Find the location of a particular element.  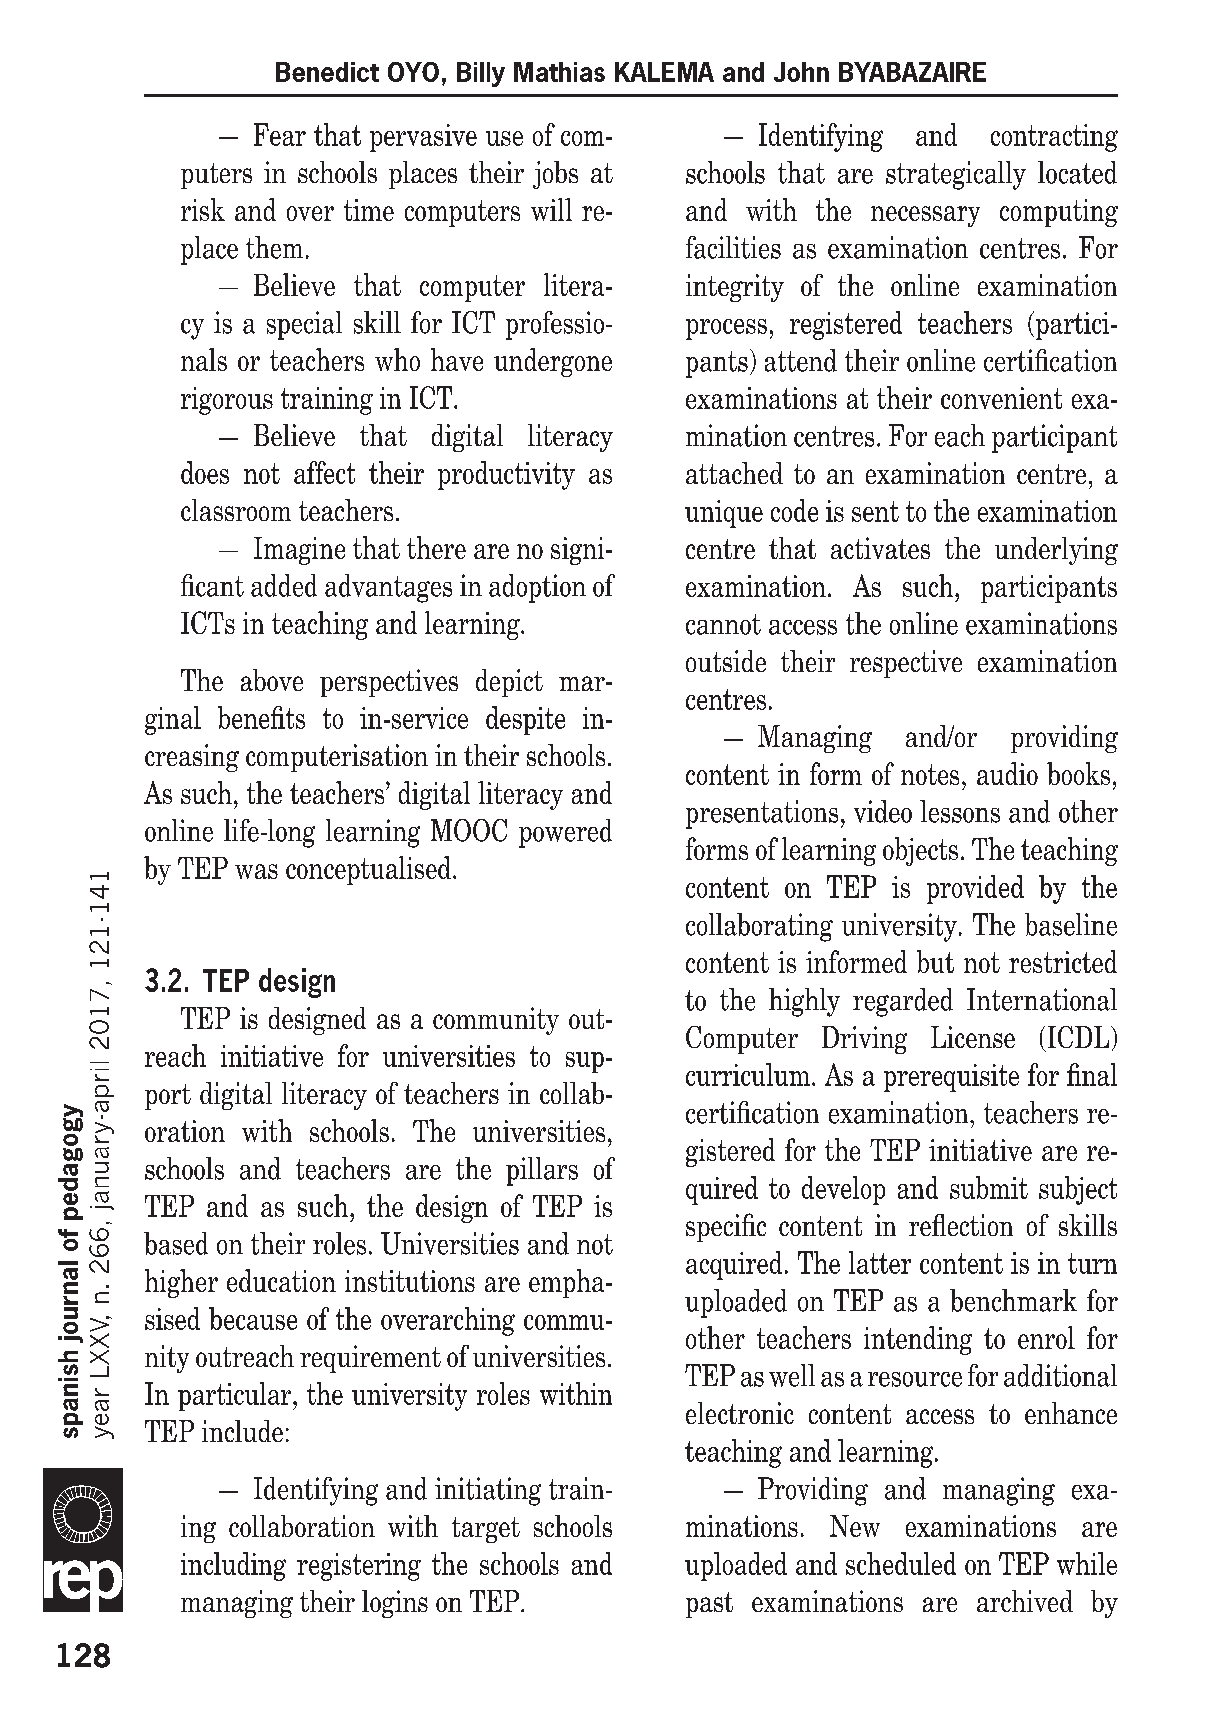

past is located at coordinates (709, 1605).
